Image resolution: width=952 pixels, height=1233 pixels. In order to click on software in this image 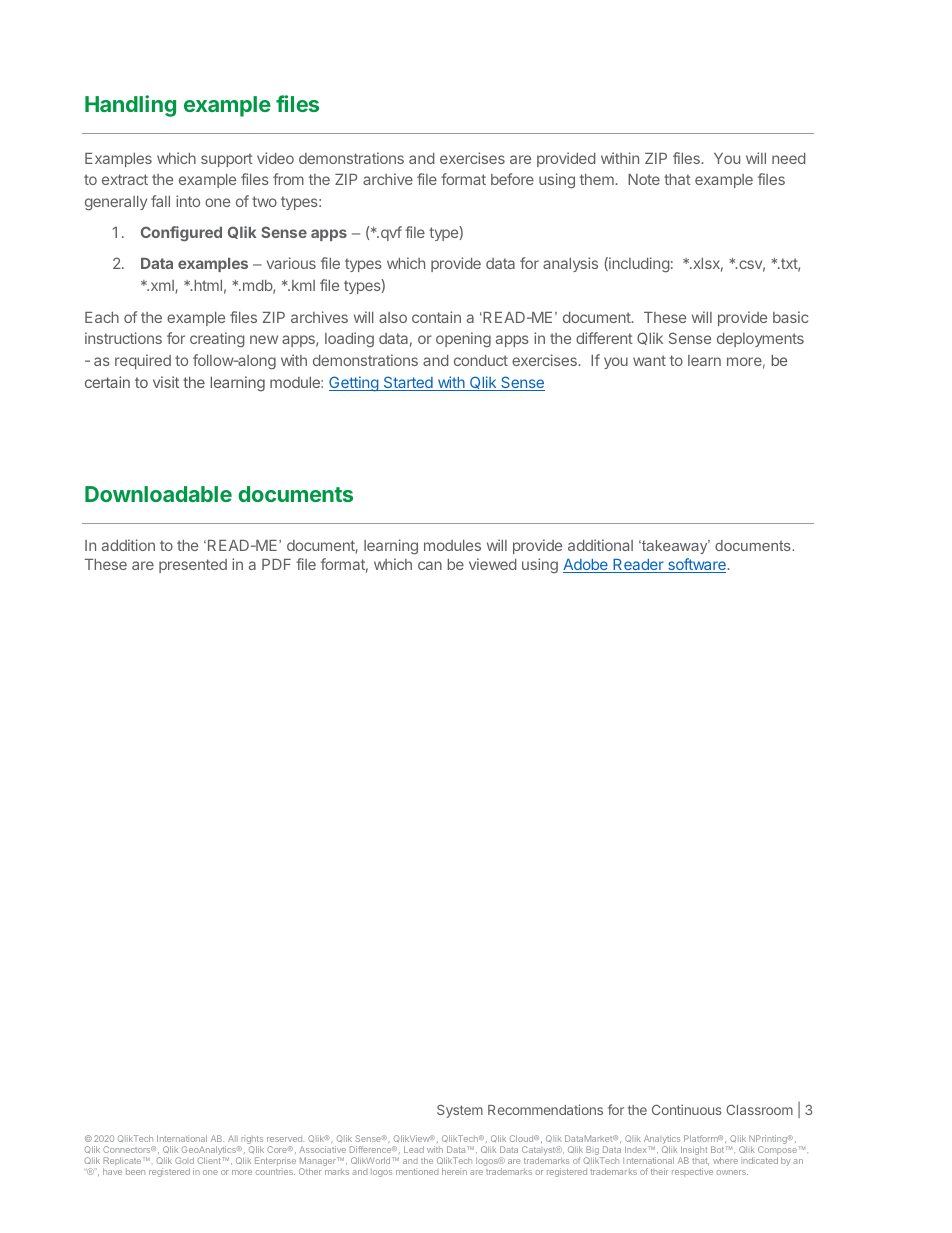, I will do `click(697, 565)`.
